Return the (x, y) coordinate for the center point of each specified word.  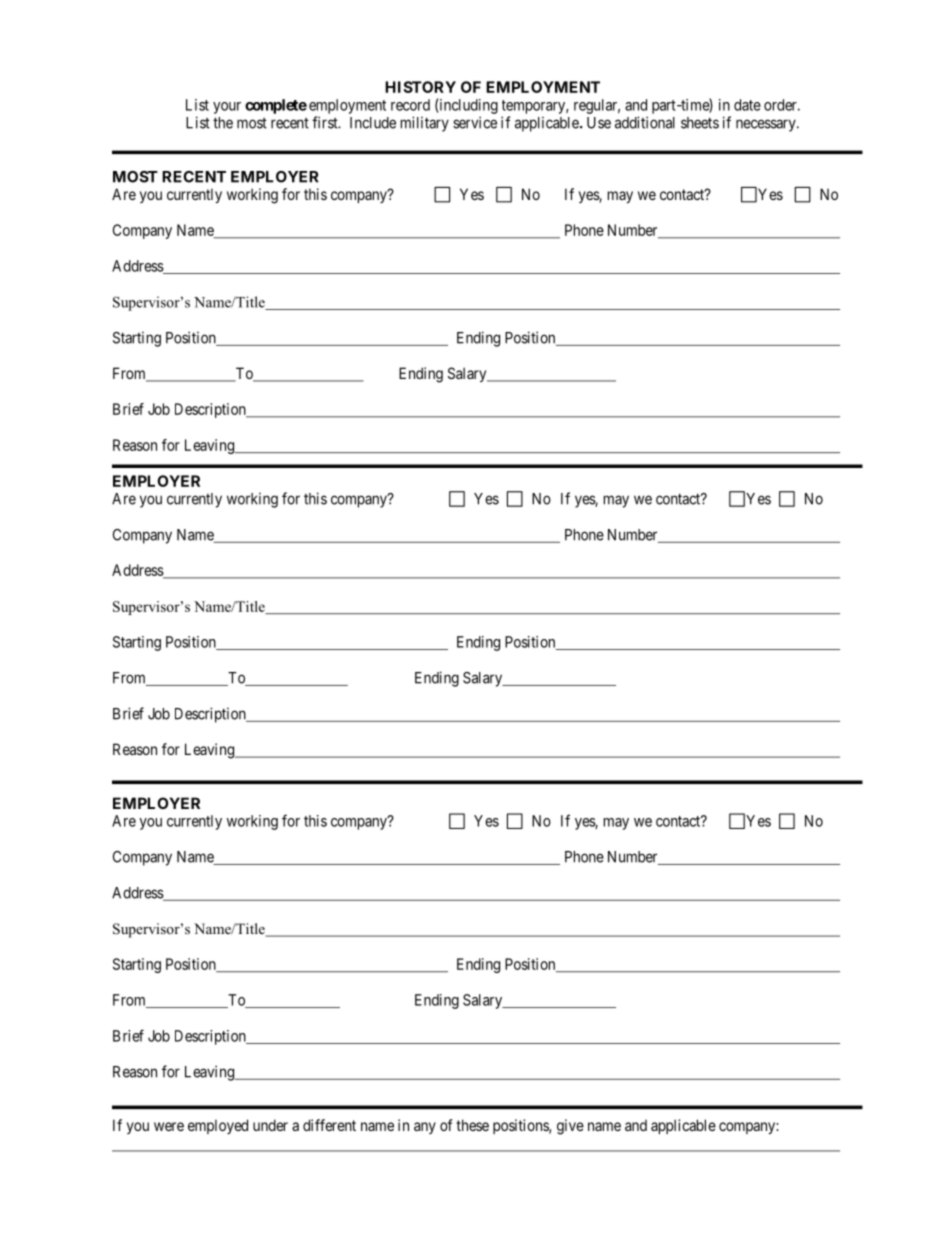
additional (645, 122)
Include (373, 123)
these (472, 1125)
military (425, 124)
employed (218, 1126)
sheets (700, 123)
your (227, 108)
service (475, 122)
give (570, 1127)
